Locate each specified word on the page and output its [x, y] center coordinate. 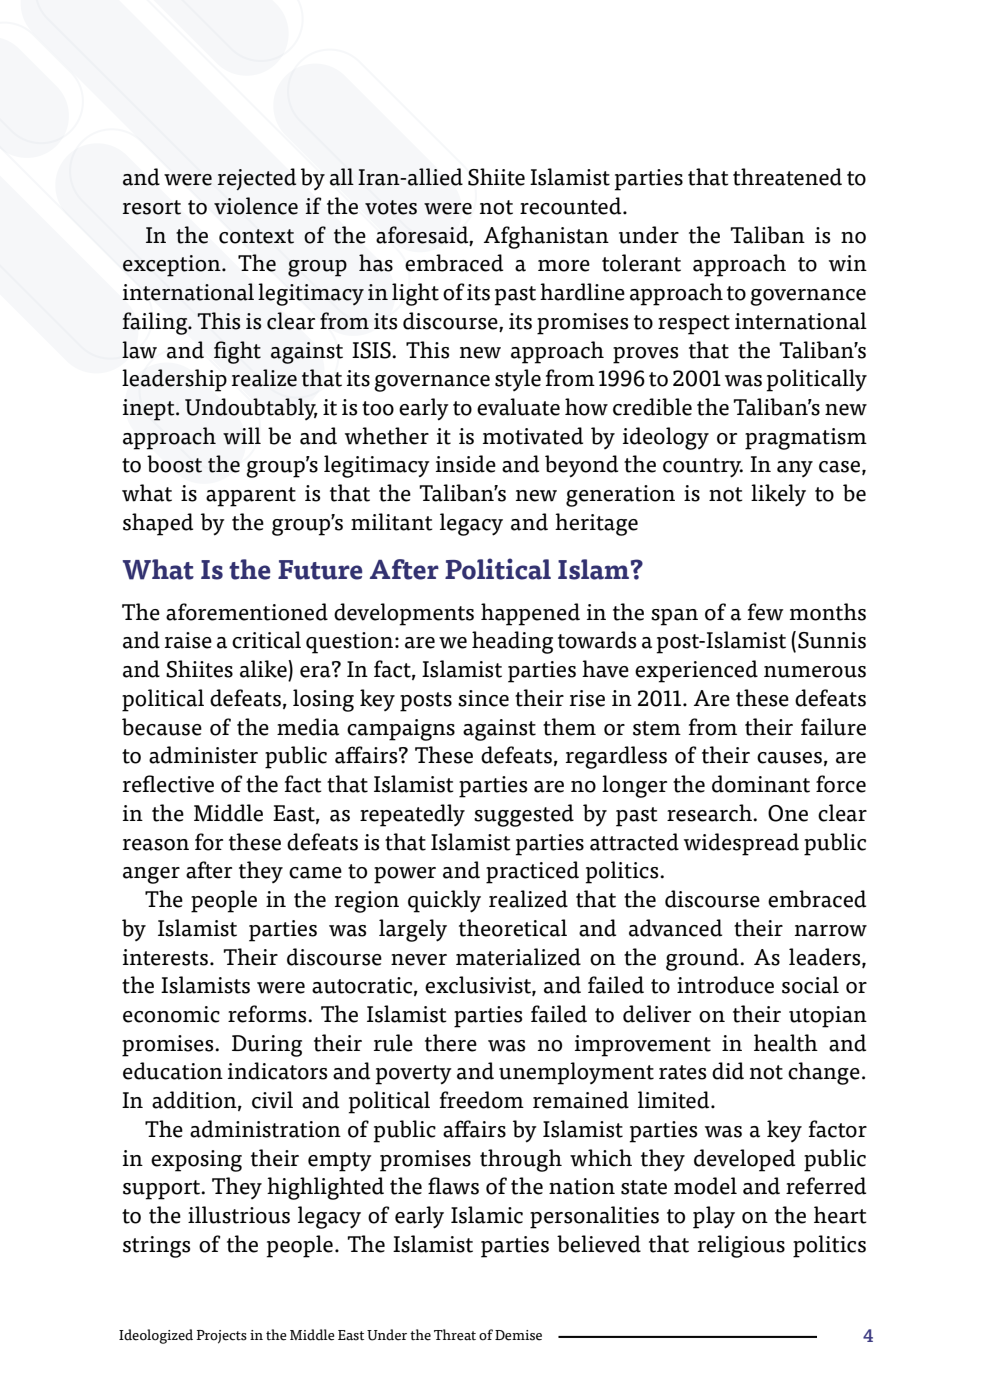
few [765, 612]
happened [530, 614]
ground [703, 959]
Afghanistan [546, 237]
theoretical [513, 928]
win [848, 263]
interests [165, 957]
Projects [221, 1337]
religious [741, 1246]
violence [256, 206]
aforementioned [247, 612]
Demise [518, 1335]
